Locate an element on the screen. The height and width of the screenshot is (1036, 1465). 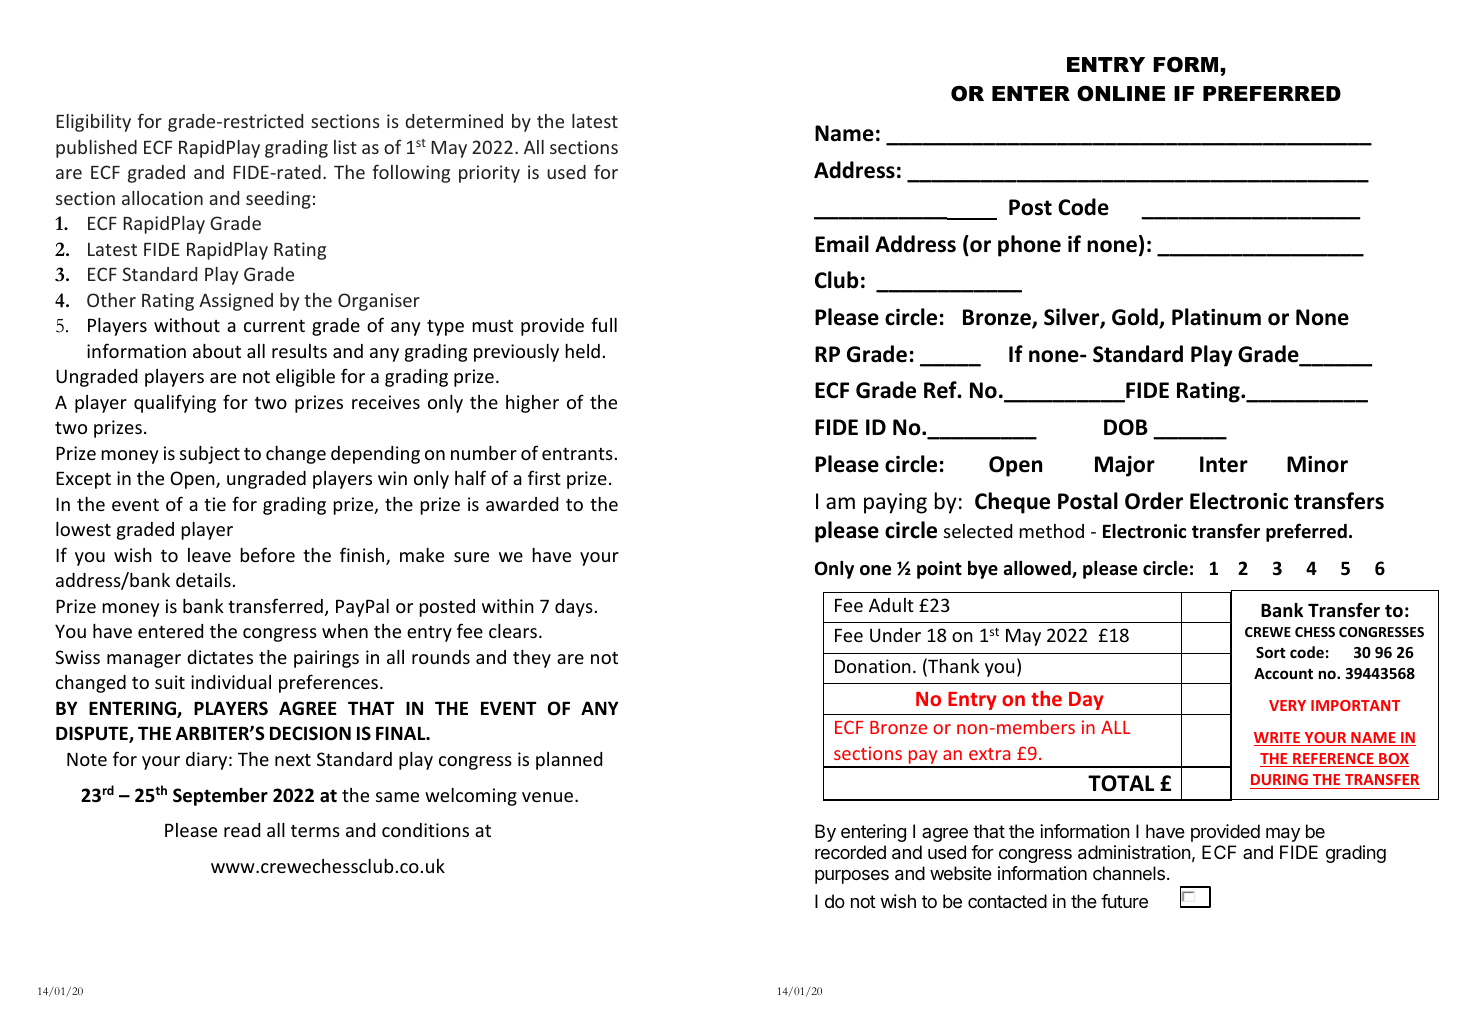
Account is located at coordinates (1283, 673).
